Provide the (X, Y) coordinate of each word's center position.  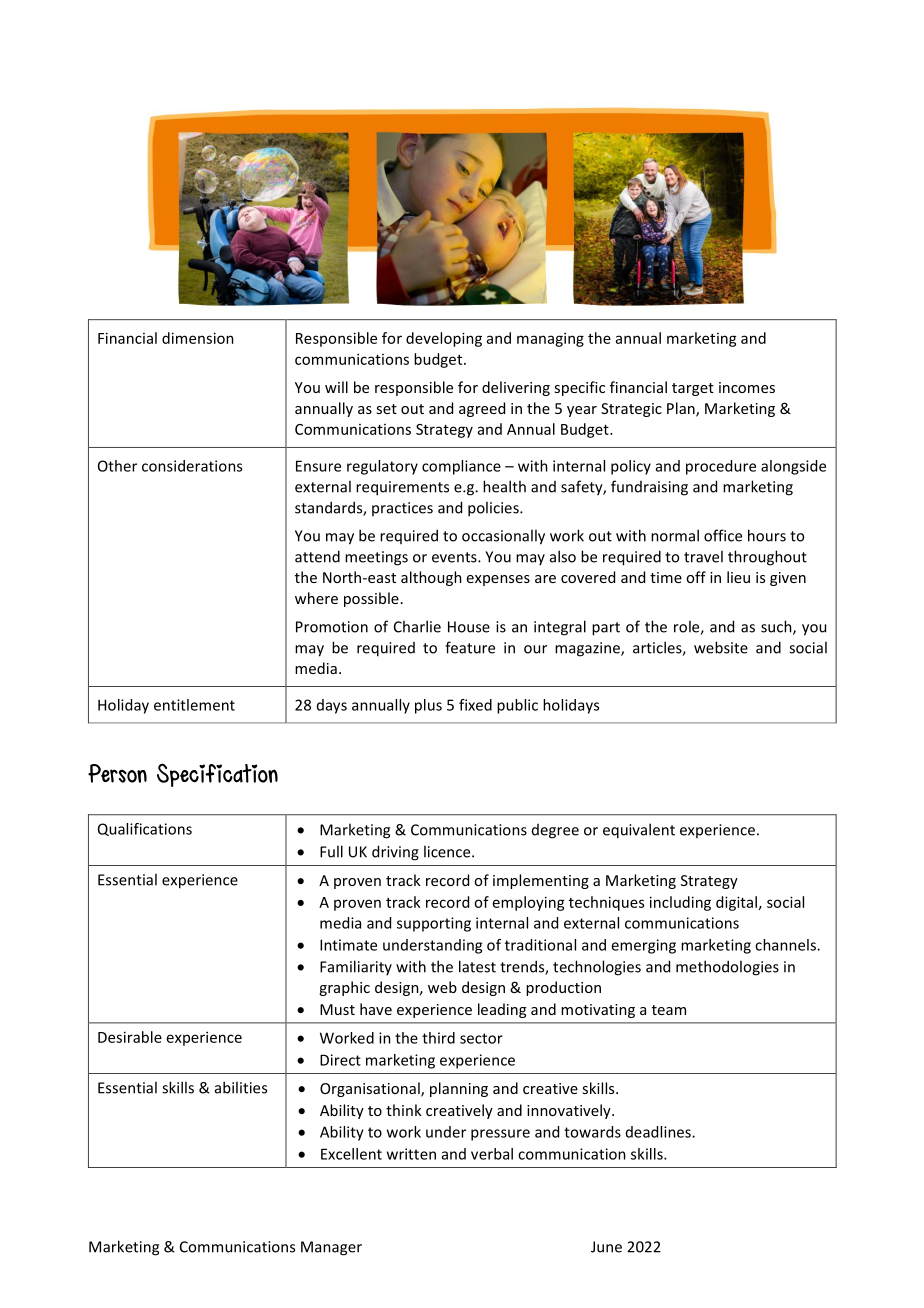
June (606, 1247)
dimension (198, 338)
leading (502, 1010)
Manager (331, 1248)
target (693, 389)
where (316, 598)
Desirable (130, 1037)
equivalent (639, 831)
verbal (492, 1154)
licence (448, 851)
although (431, 578)
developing (444, 339)
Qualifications (145, 829)
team (669, 1010)
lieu (738, 577)
